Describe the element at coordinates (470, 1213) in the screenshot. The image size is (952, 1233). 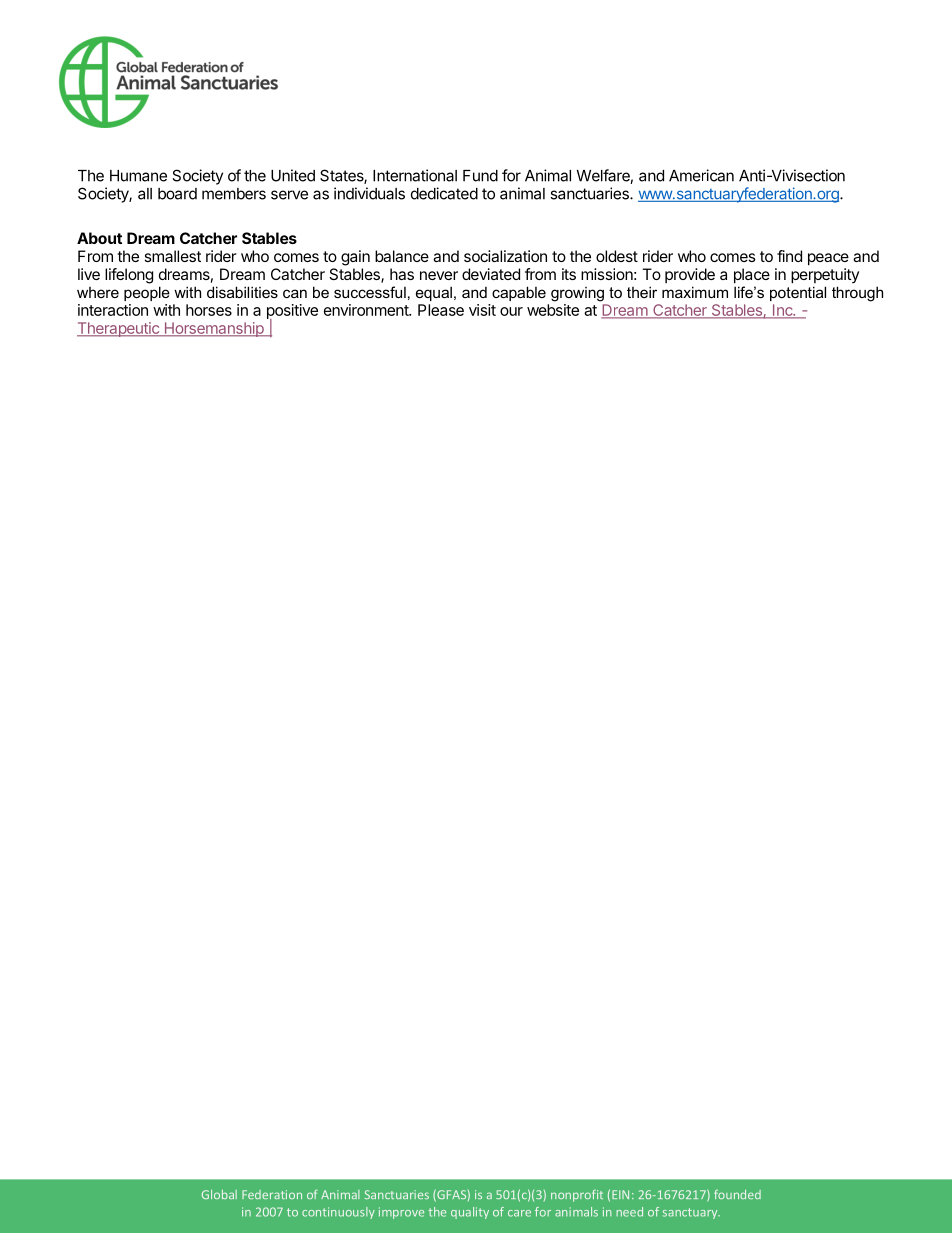
I see `quality` at that location.
